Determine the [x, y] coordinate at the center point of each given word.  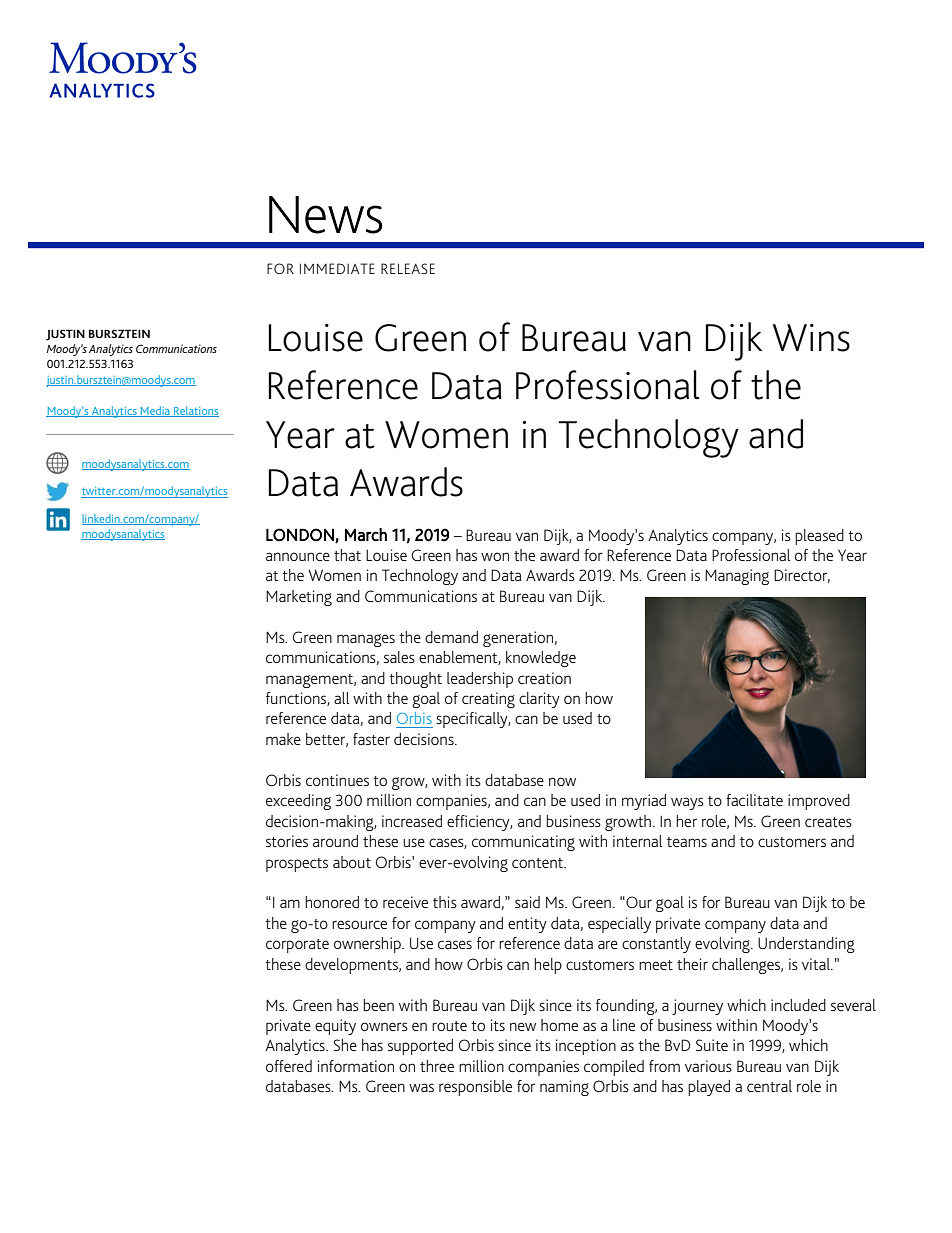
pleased [819, 537]
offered [289, 1066]
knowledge [541, 659]
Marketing [299, 598]
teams [687, 842]
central [769, 1086]
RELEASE [408, 268]
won [495, 556]
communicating [523, 843]
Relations [195, 411]
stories [287, 841]
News [325, 215]
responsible [475, 1088]
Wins [811, 338]
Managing [737, 577]
